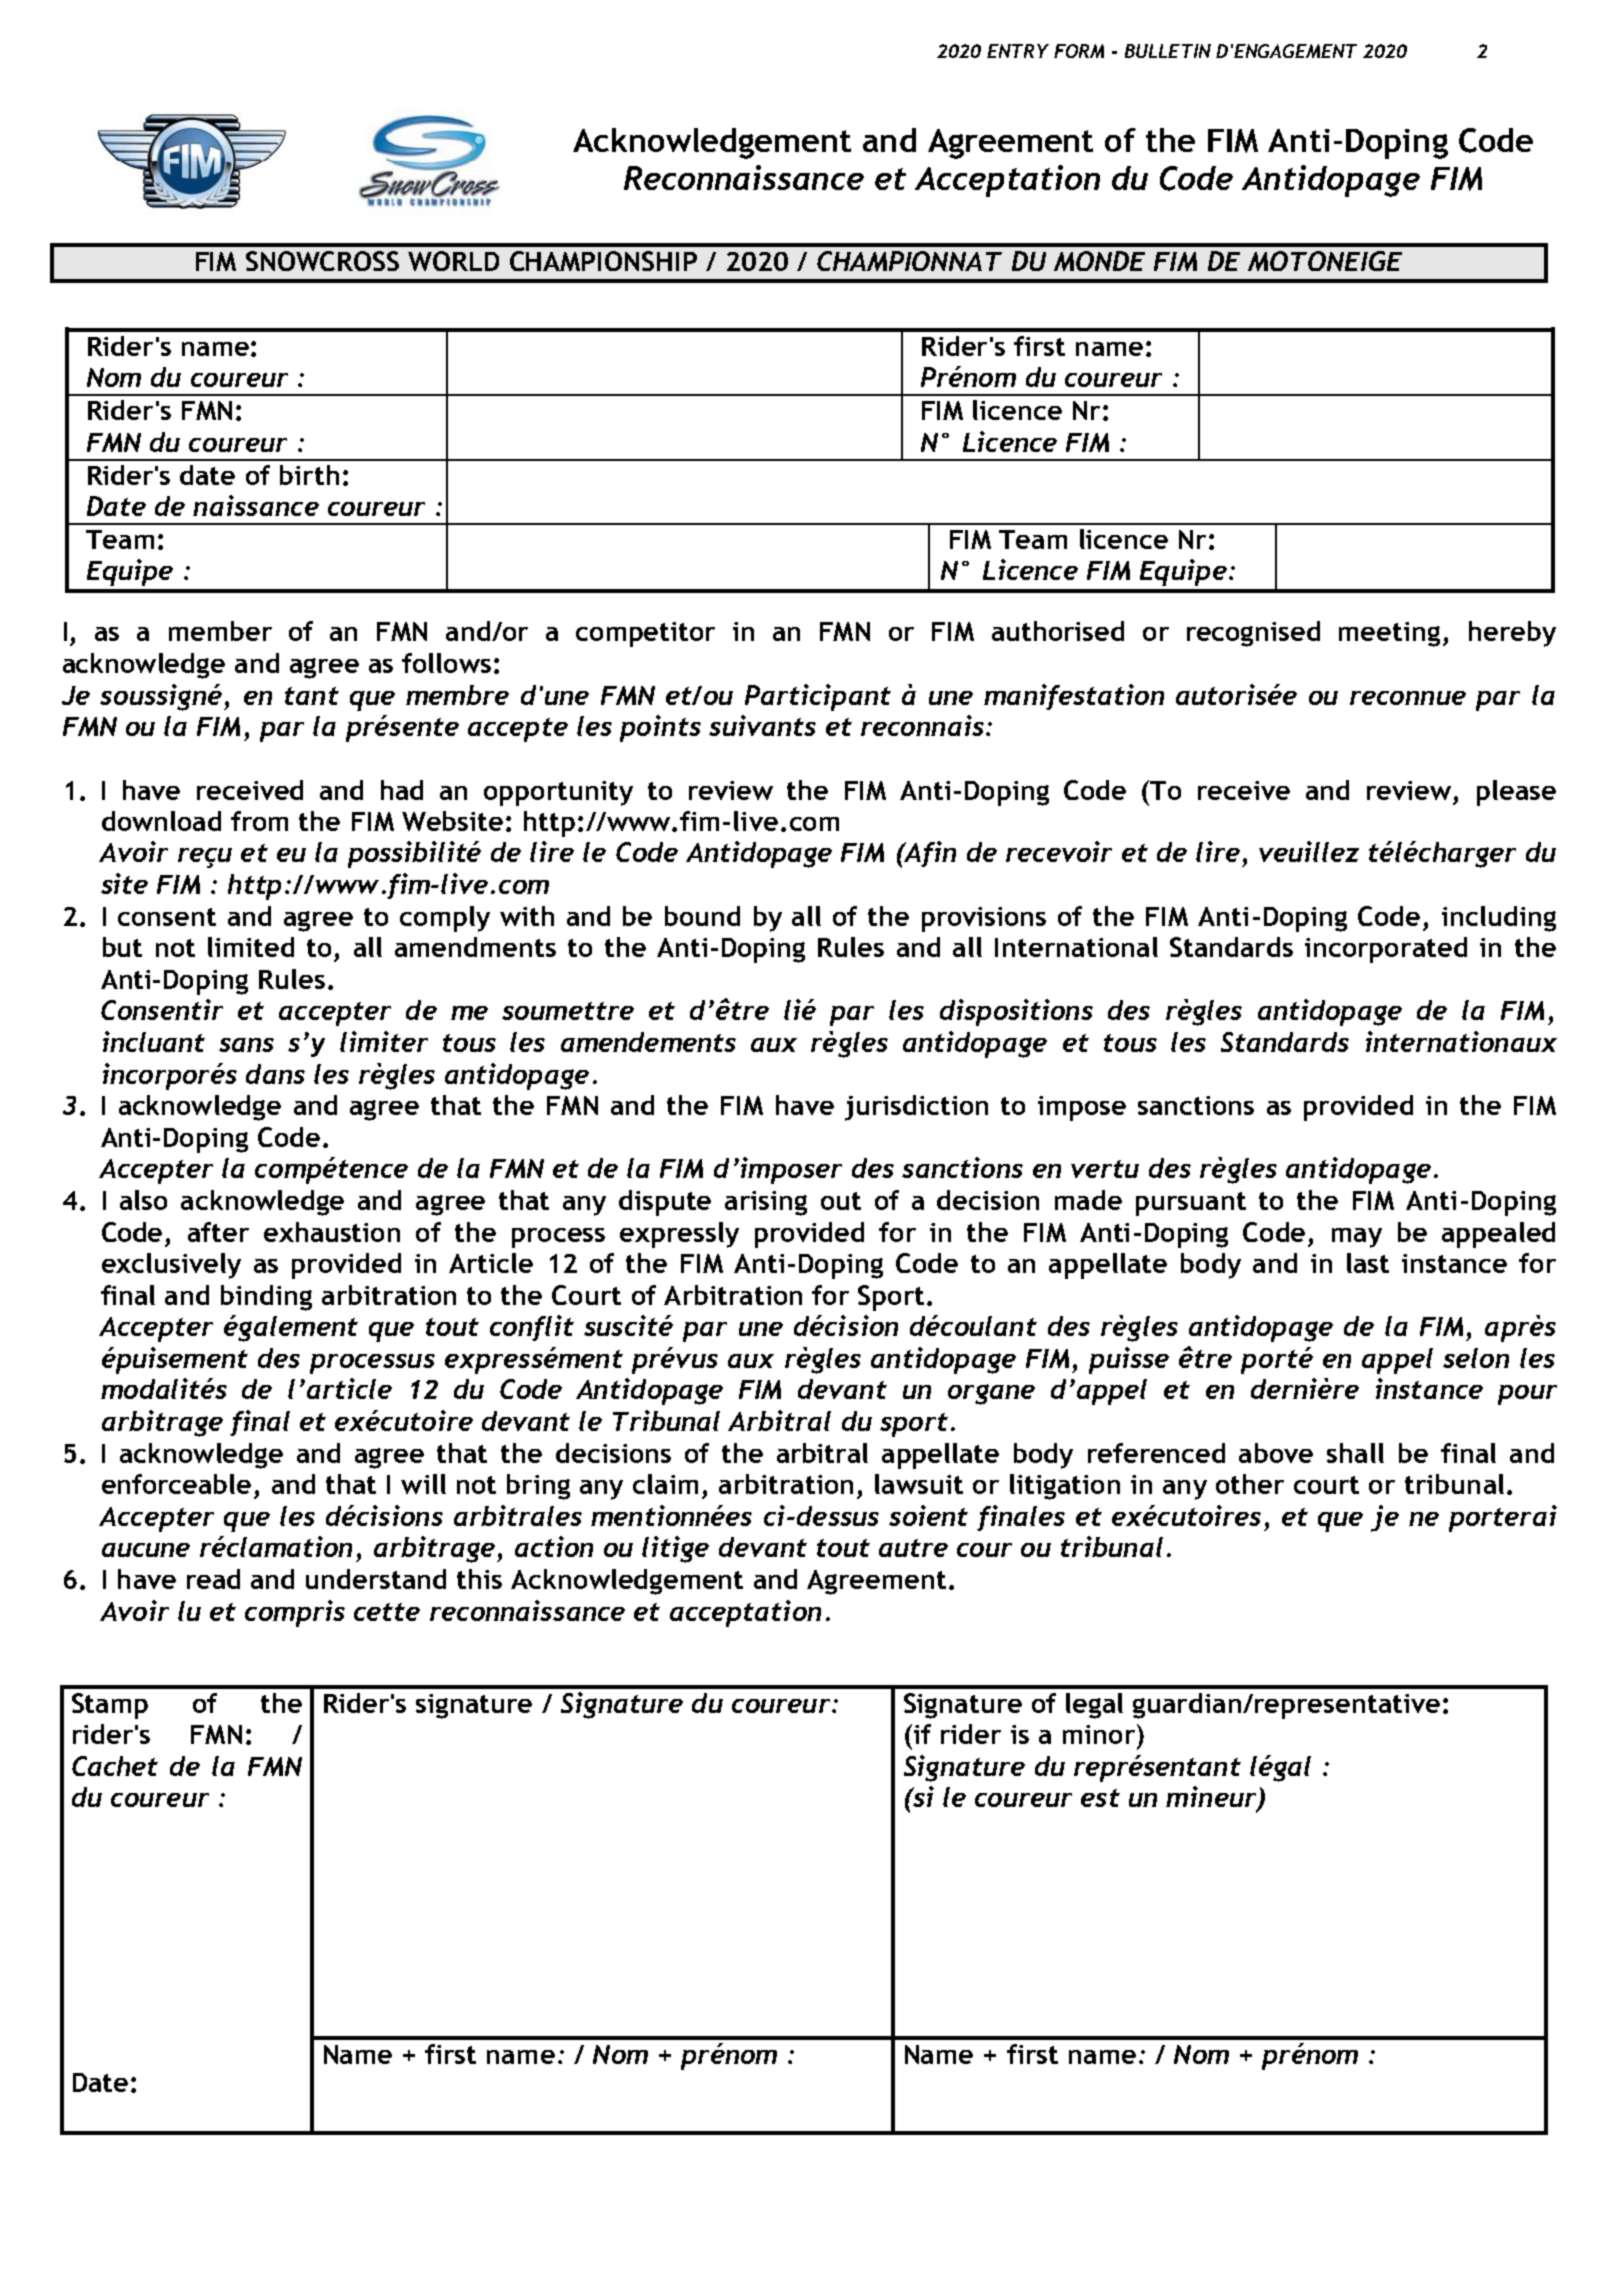 The height and width of the screenshot is (2289, 1619). I want to click on BULLETIN, so click(1168, 51).
